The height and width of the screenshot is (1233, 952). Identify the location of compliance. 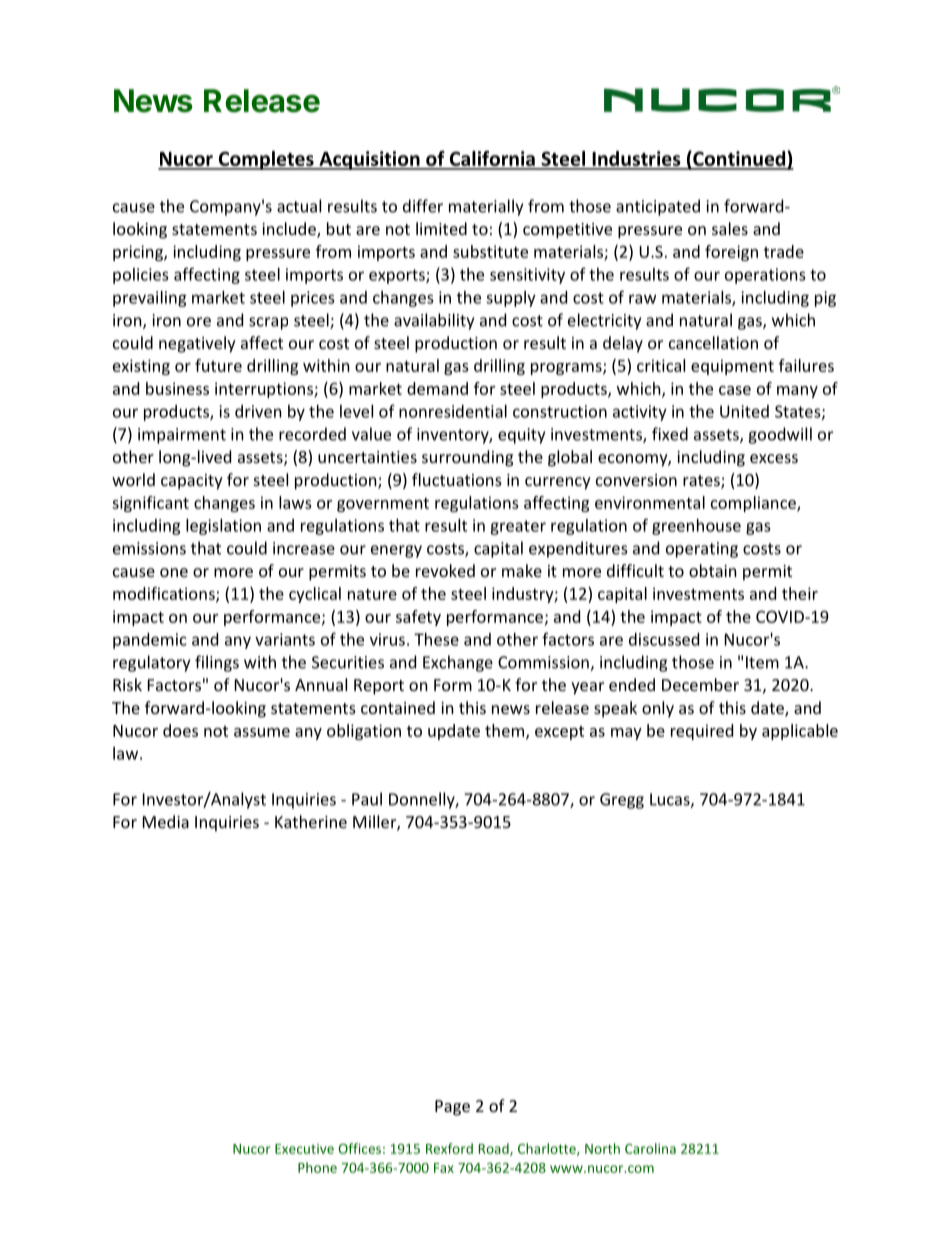
(754, 504).
